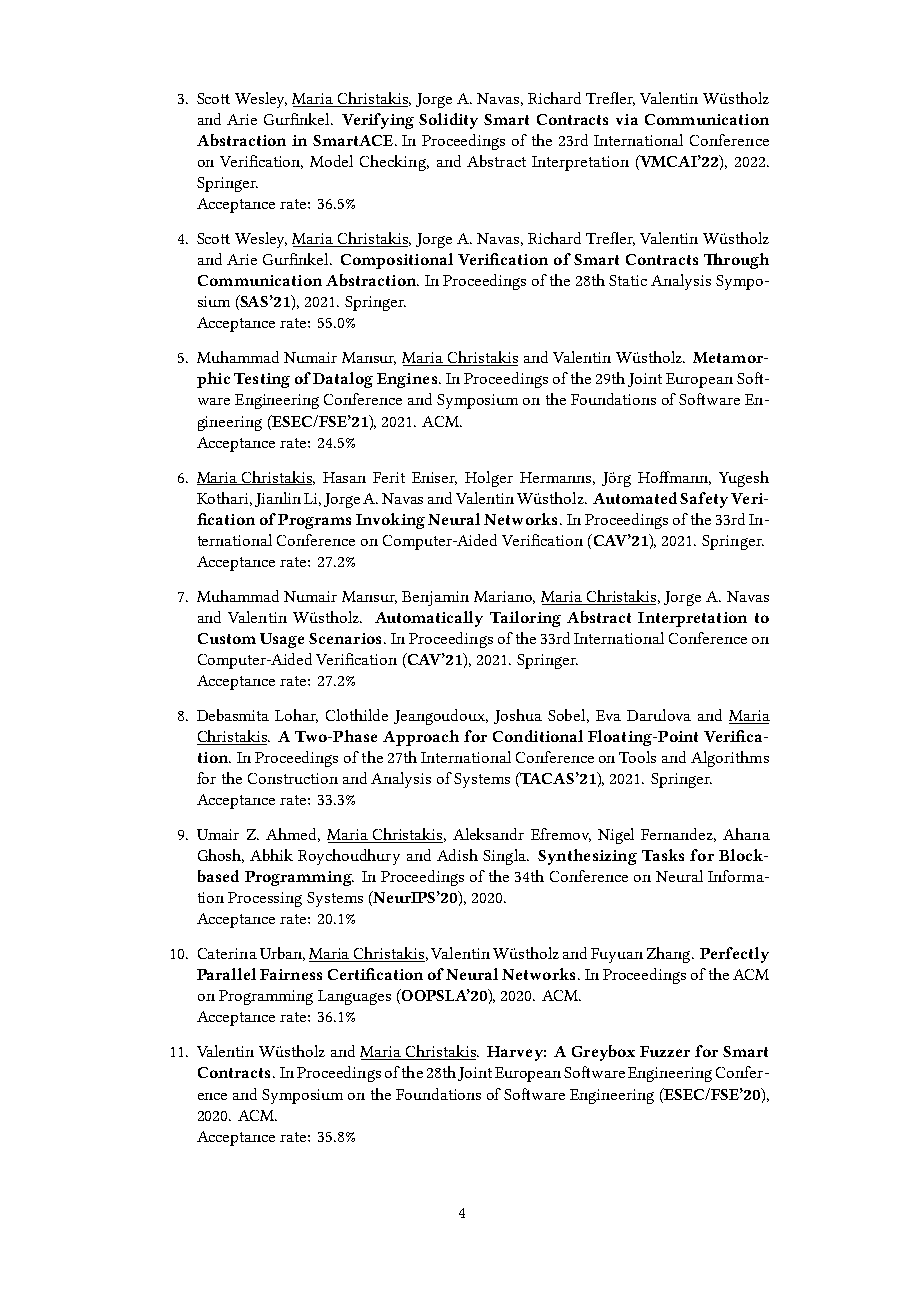 Image resolution: width=924 pixels, height=1308 pixels. What do you see at coordinates (665, 1051) in the document?
I see `Fuzzer` at bounding box center [665, 1051].
